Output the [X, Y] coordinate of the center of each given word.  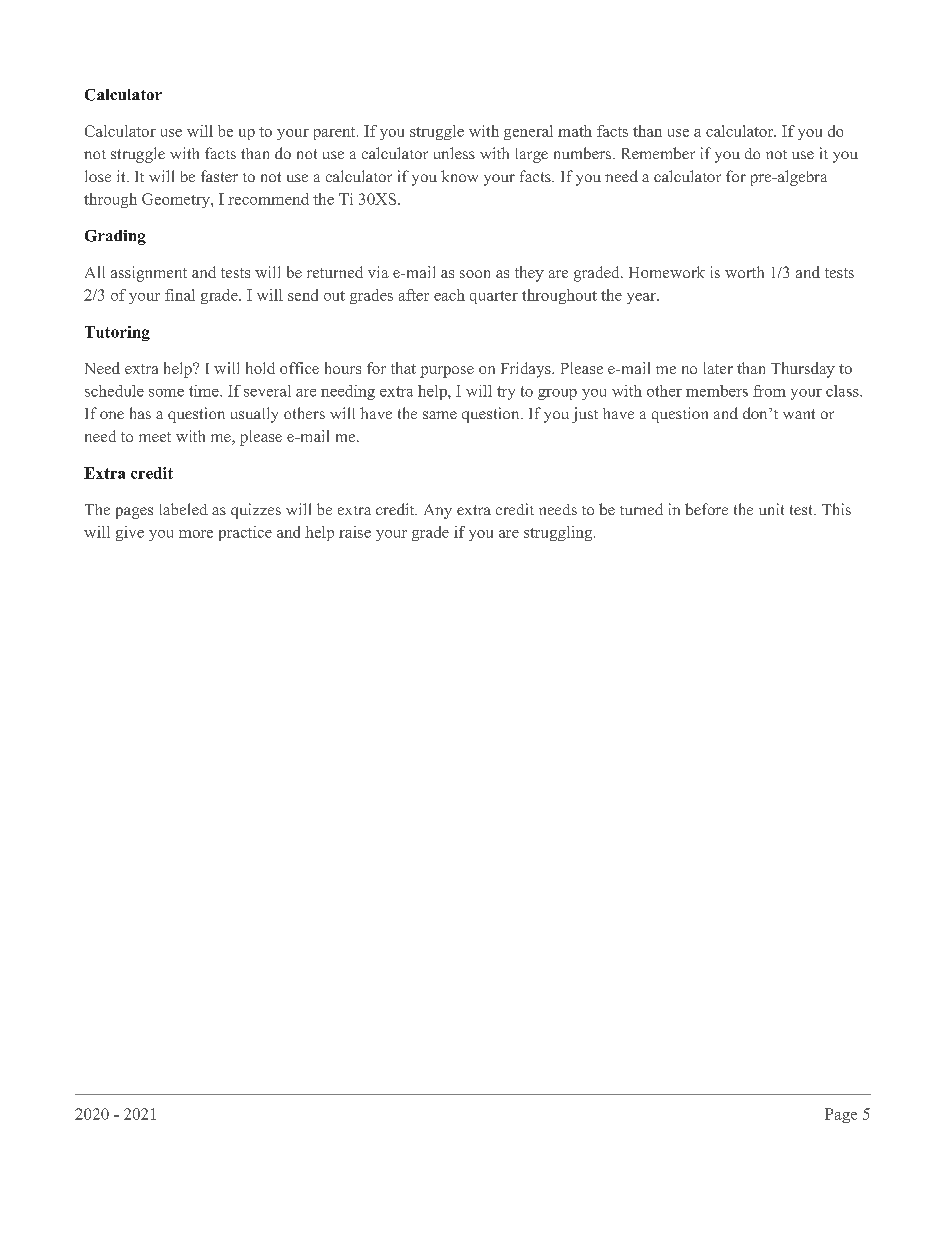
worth [744, 272]
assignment [149, 274]
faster [219, 176]
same [440, 415]
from [769, 391]
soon [475, 274]
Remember [658, 153]
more [196, 534]
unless [454, 153]
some [166, 393]
